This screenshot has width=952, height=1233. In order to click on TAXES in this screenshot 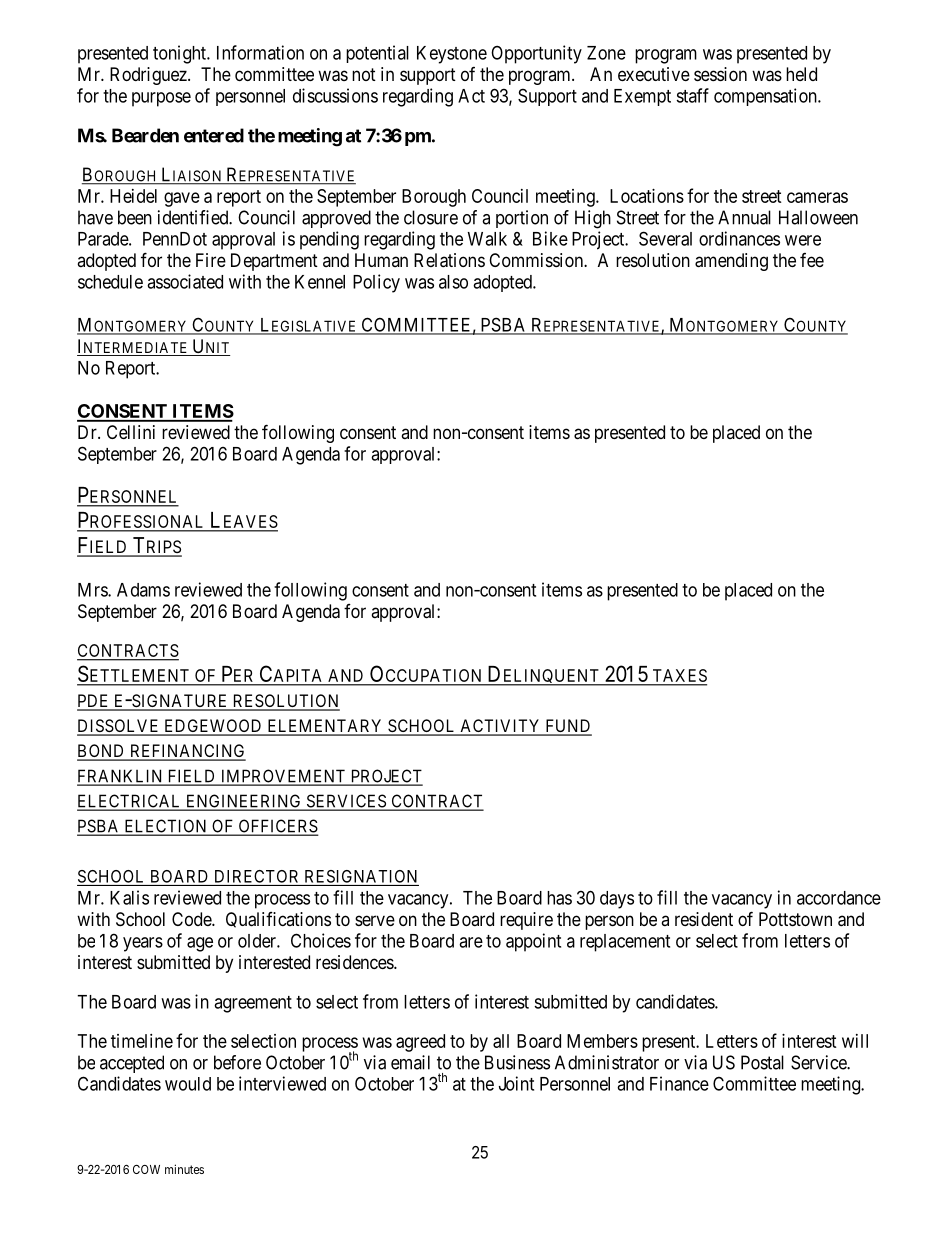, I will do `click(678, 677)`.
